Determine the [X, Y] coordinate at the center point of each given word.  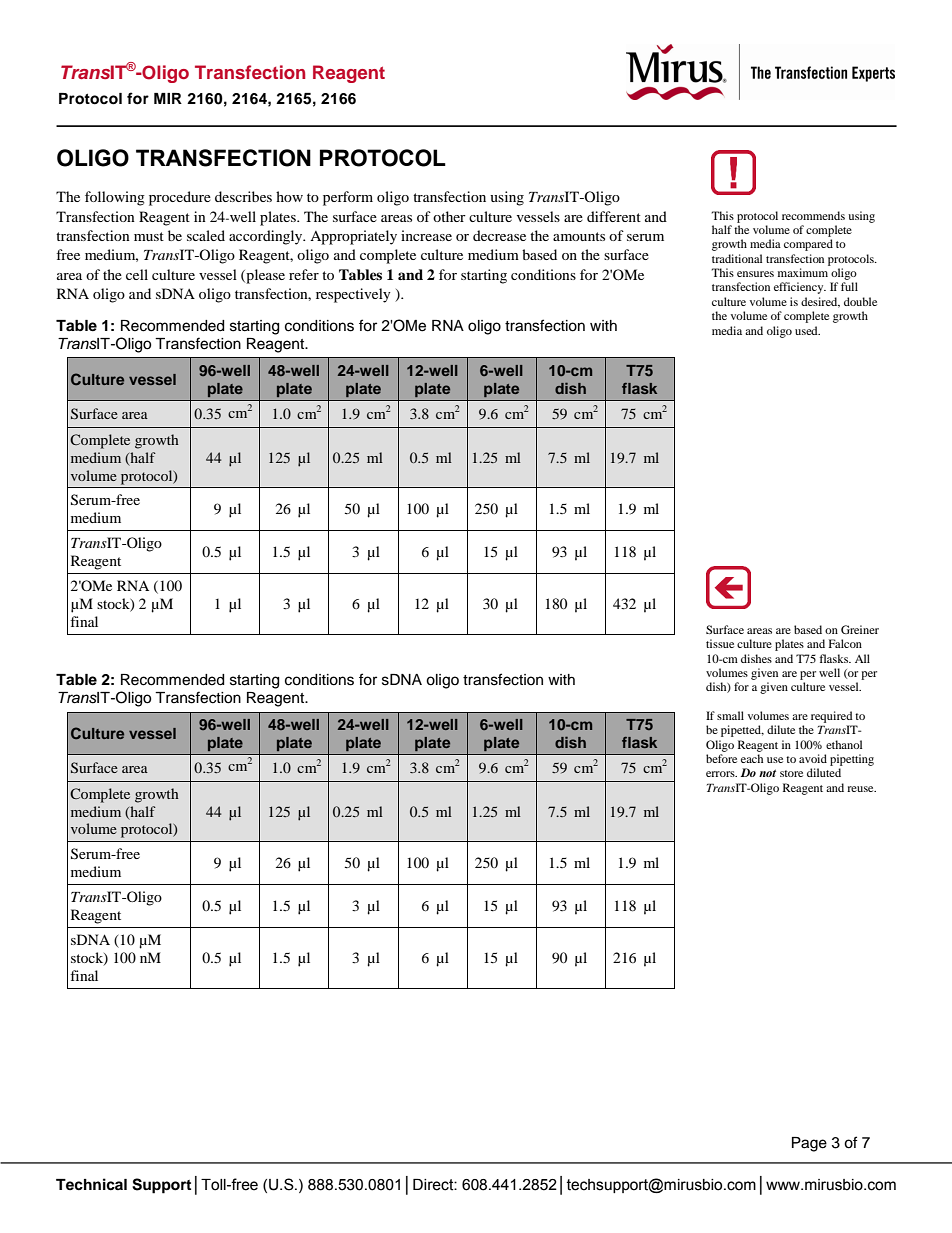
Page [809, 1144]
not [767, 773]
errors [721, 774]
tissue [720, 643]
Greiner [860, 629]
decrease [499, 235]
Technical [91, 1184]
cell [137, 274]
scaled [206, 235]
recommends [813, 215]
